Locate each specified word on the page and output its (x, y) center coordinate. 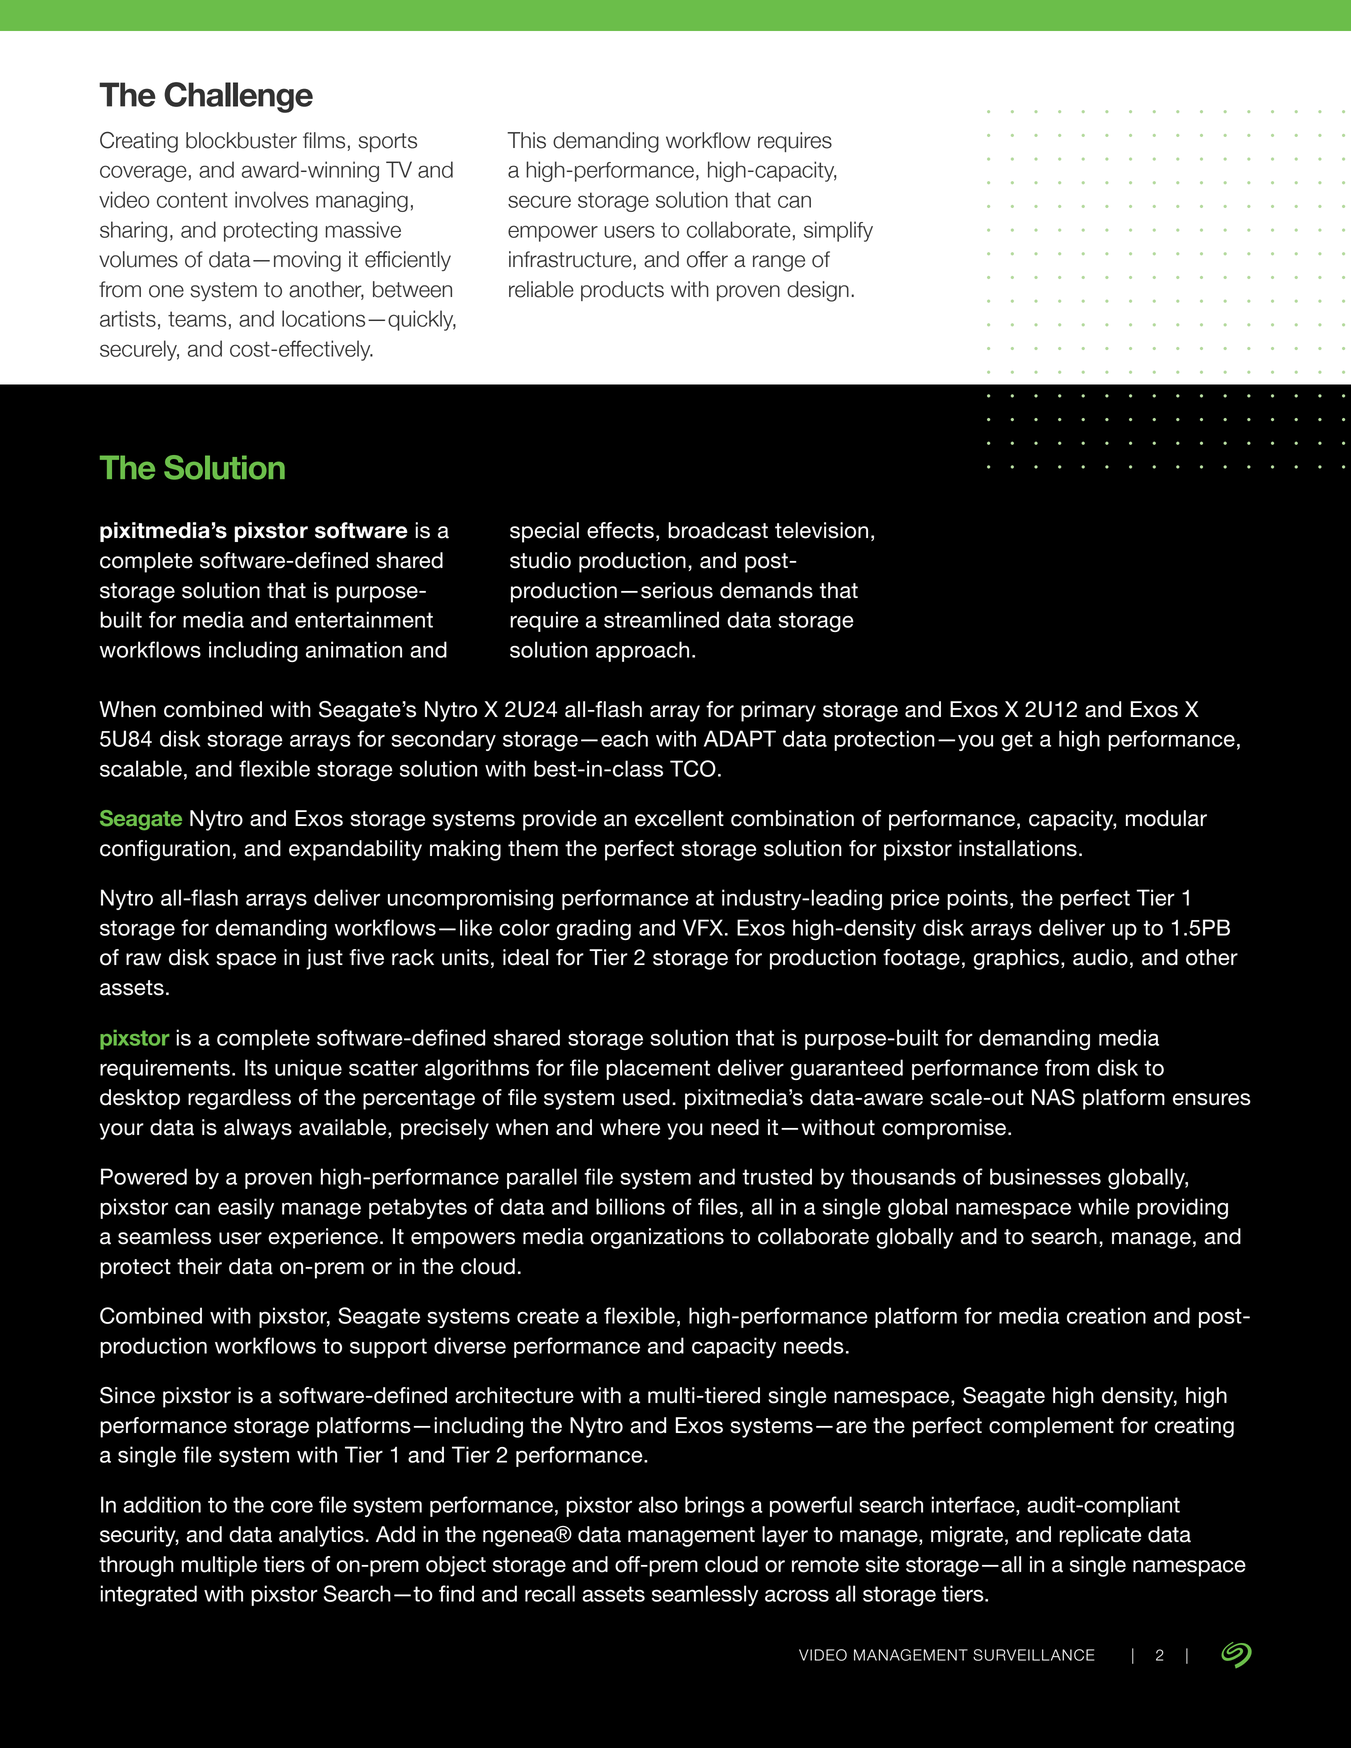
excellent (679, 818)
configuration (165, 850)
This (526, 140)
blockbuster (241, 140)
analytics (322, 1536)
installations (1018, 848)
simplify (838, 231)
